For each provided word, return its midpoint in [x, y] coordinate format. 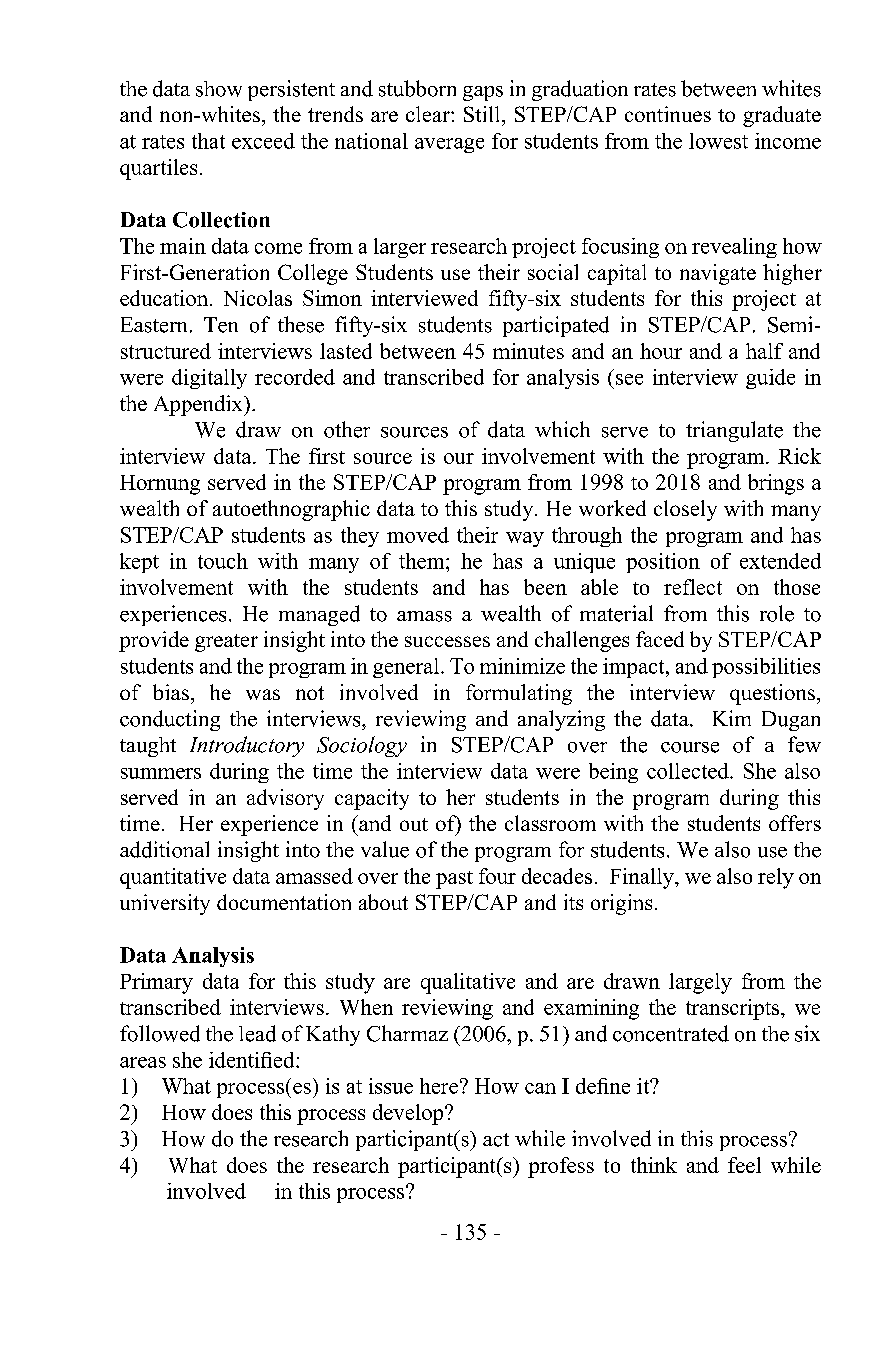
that [208, 141]
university [165, 904]
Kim [732, 718]
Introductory [247, 746]
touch [223, 561]
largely [700, 983]
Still [483, 114]
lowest [718, 141]
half [764, 351]
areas [143, 1062]
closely [685, 510]
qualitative [468, 983]
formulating [519, 694]
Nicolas [258, 298]
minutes [528, 351]
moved [418, 535]
